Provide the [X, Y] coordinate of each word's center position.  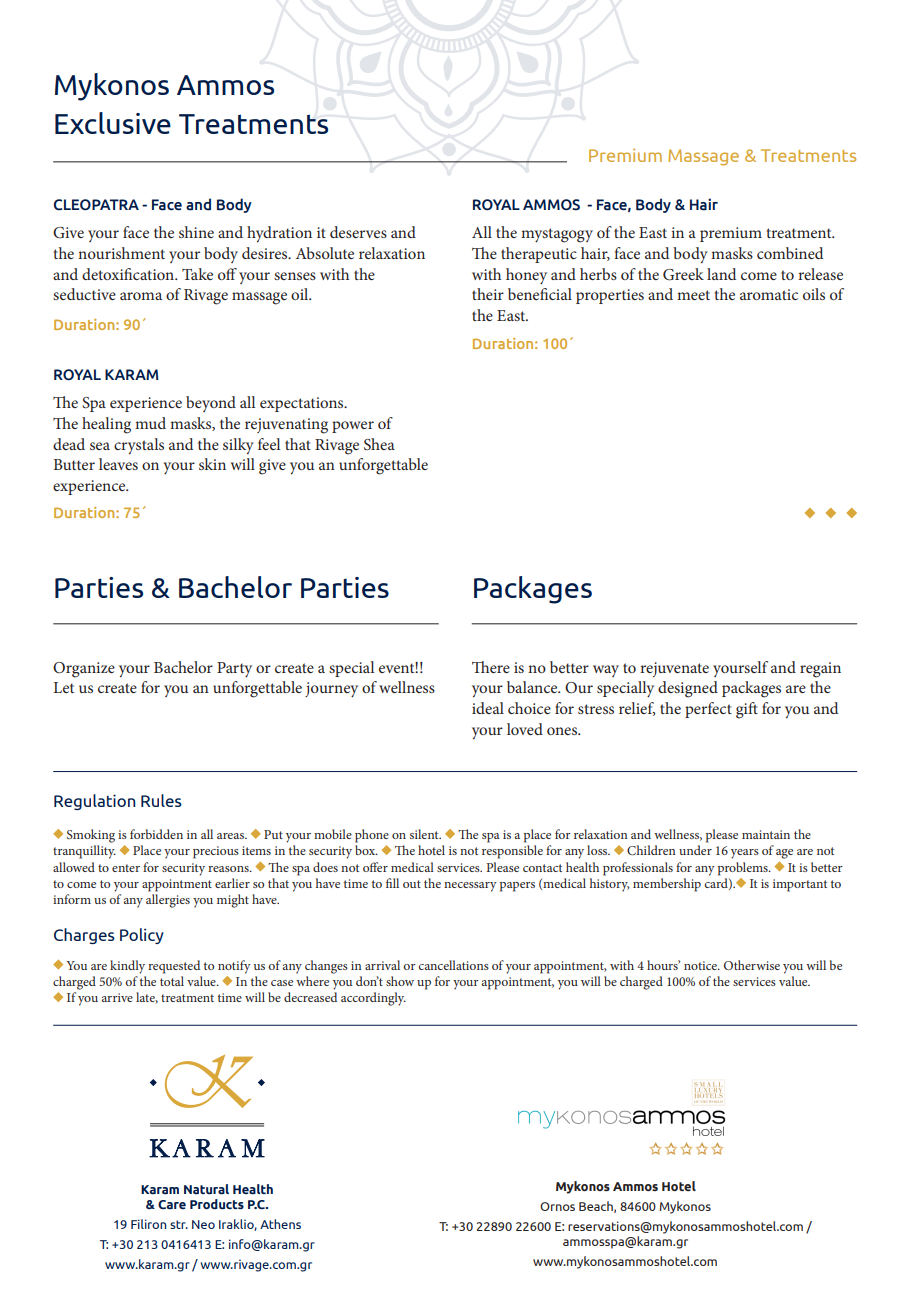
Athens [280, 1224]
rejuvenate [674, 669]
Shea [379, 444]
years [745, 854]
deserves [358, 232]
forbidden [156, 834]
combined [790, 253]
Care [172, 1204]
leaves [118, 464]
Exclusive [113, 123]
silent [425, 834]
